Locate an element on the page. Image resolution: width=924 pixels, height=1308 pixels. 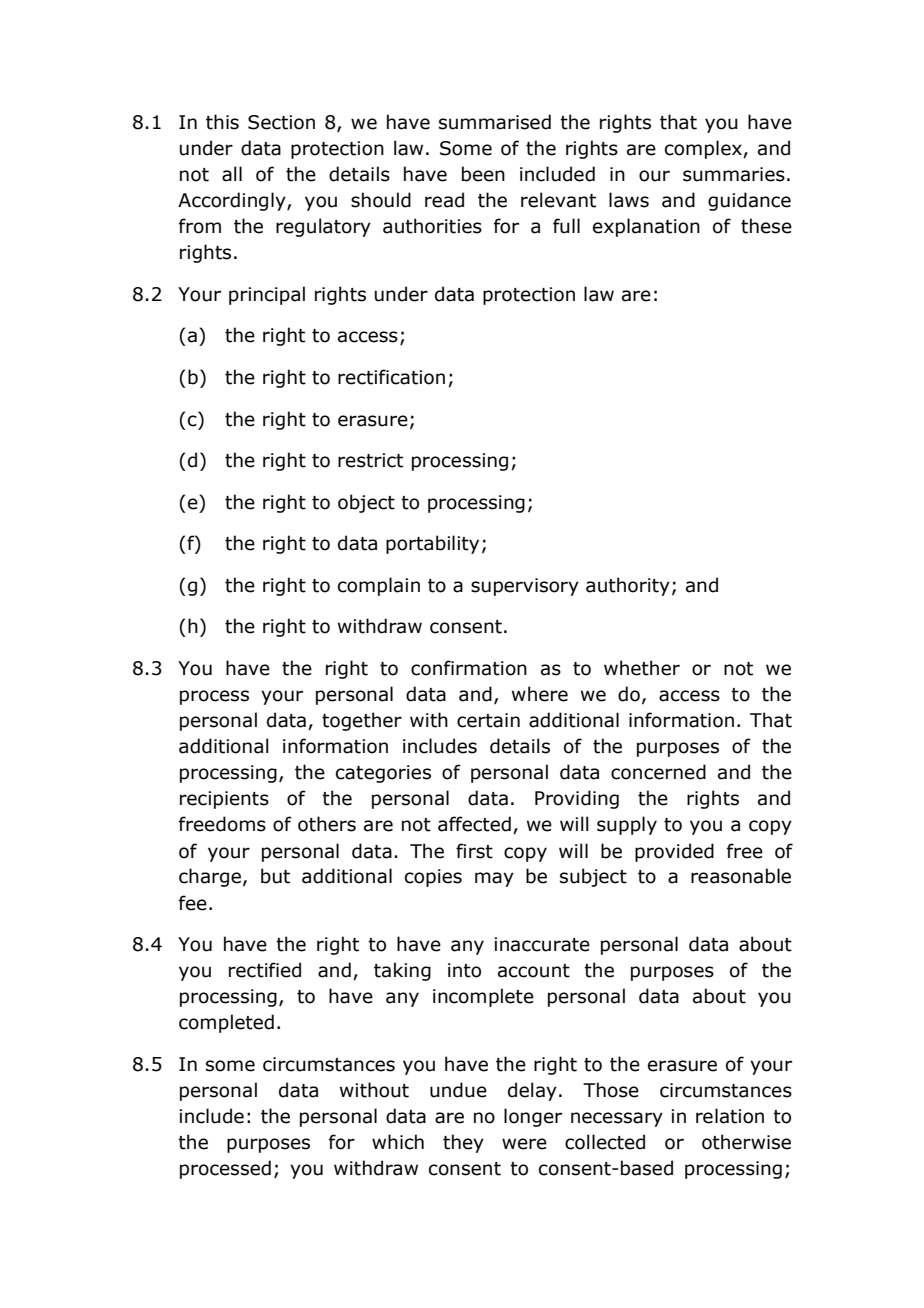
complain is located at coordinates (379, 586).
